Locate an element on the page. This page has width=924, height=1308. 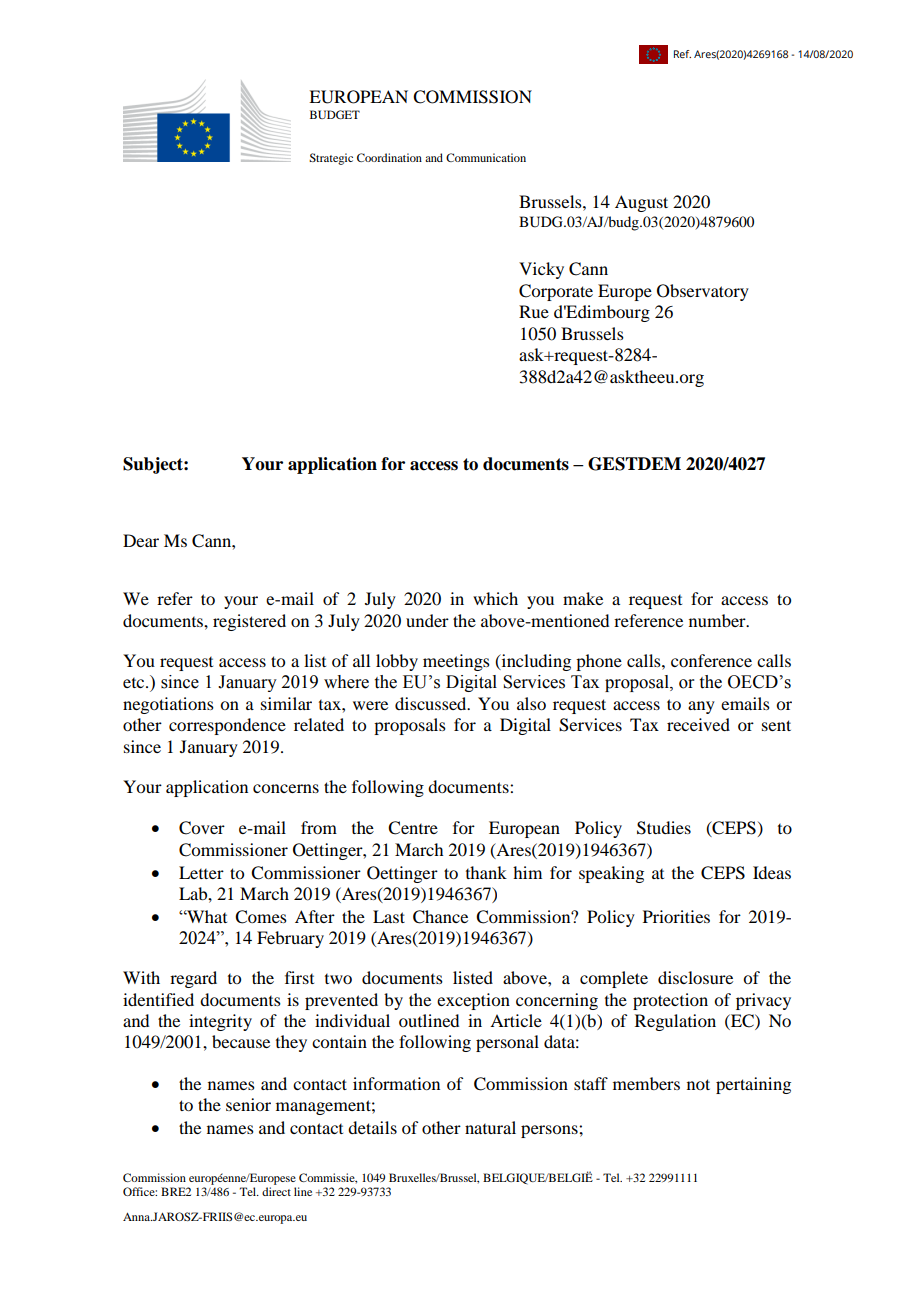
Studies is located at coordinates (664, 828).
